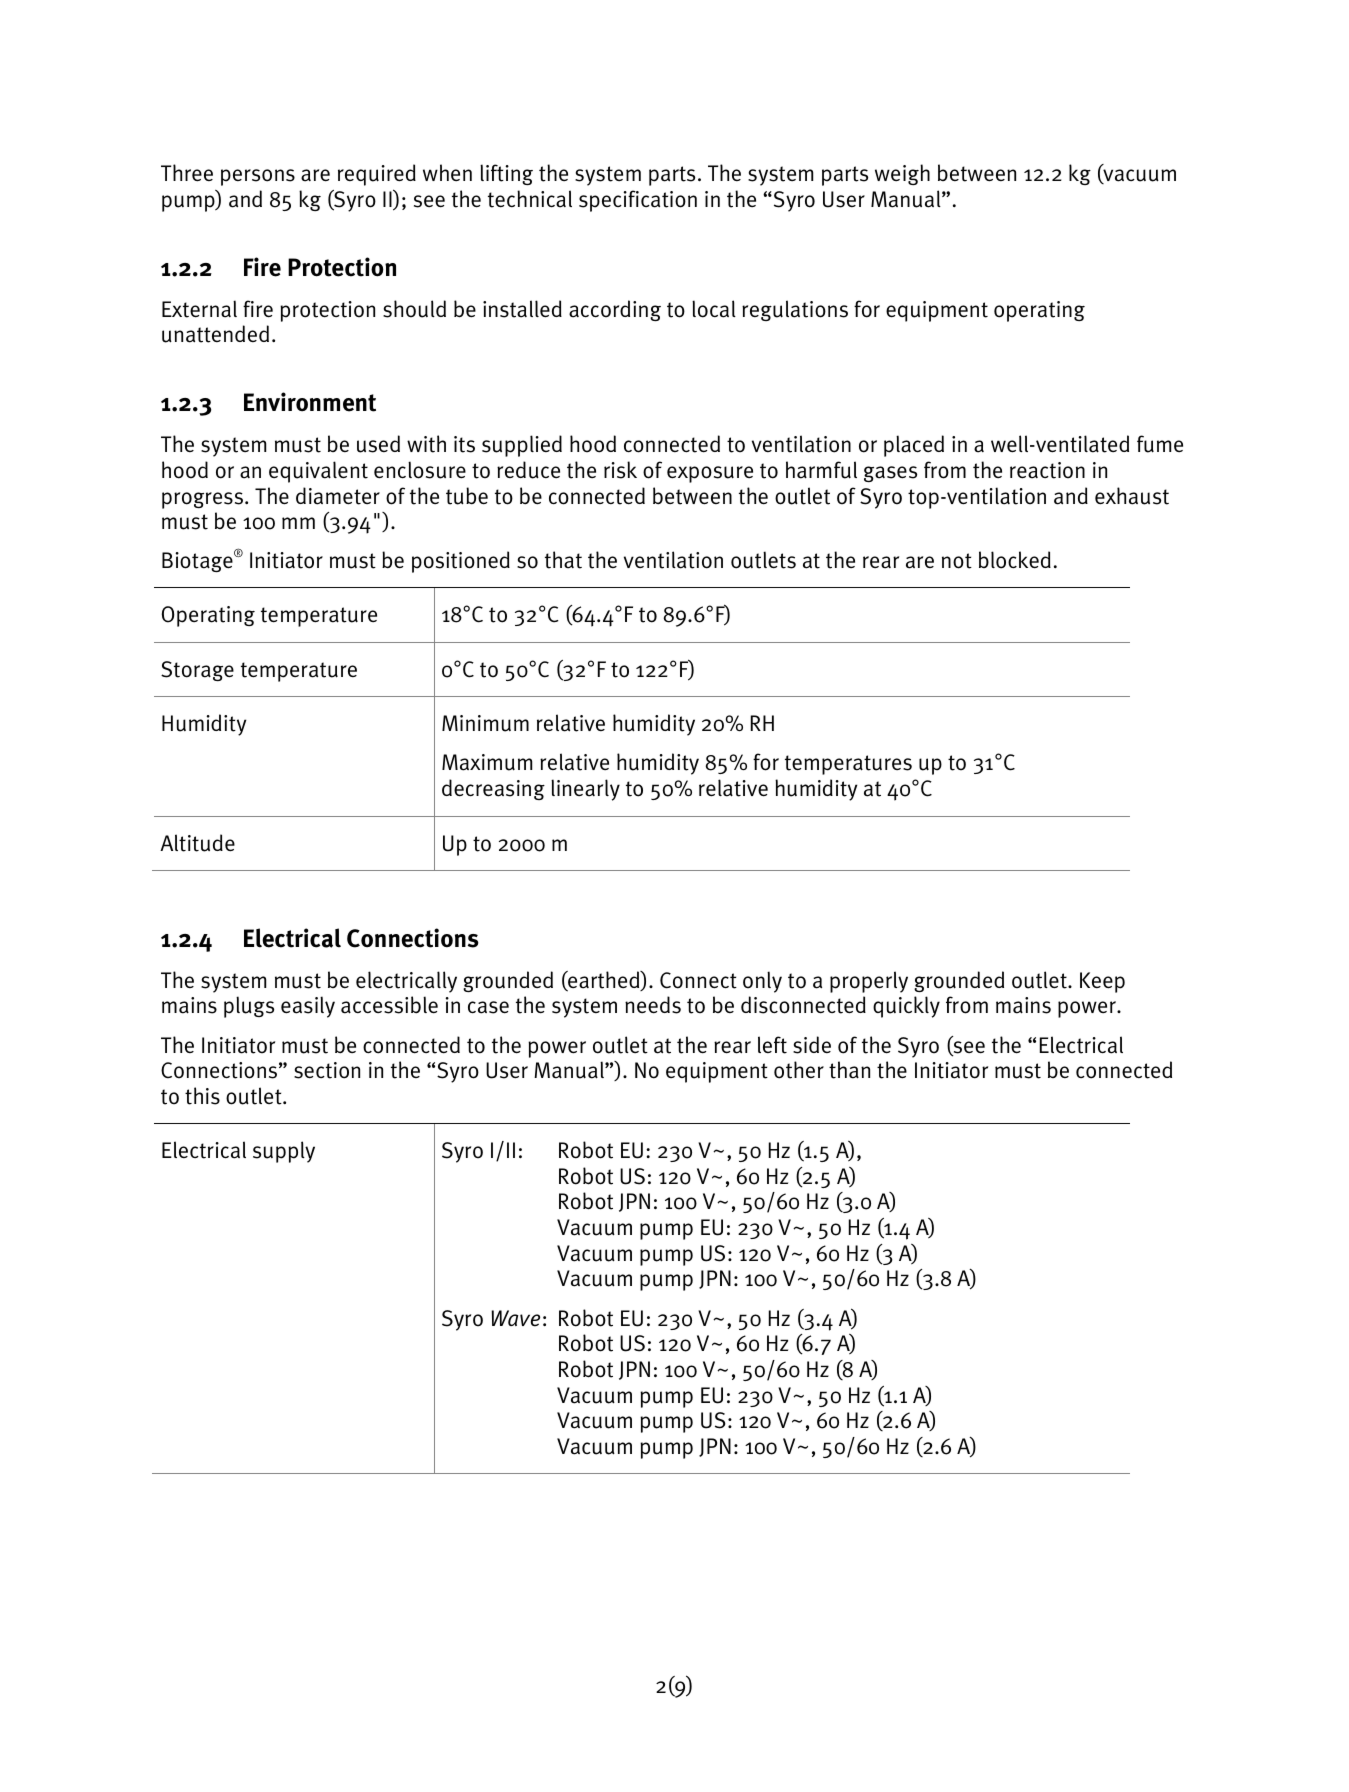  Describe the element at coordinates (1015, 560) in the screenshot. I see `blocked` at that location.
